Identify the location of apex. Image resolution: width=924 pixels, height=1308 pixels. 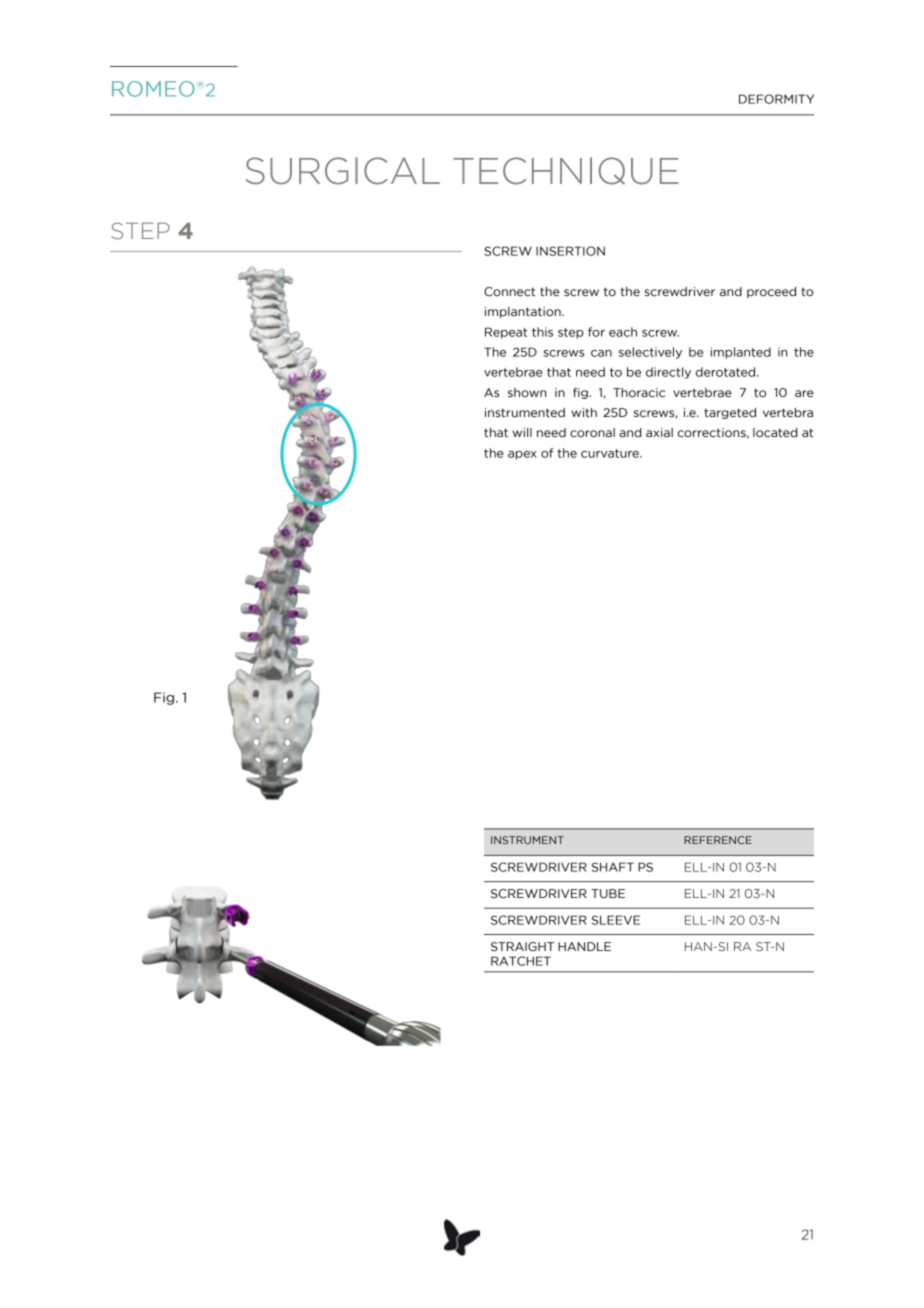
(522, 455).
